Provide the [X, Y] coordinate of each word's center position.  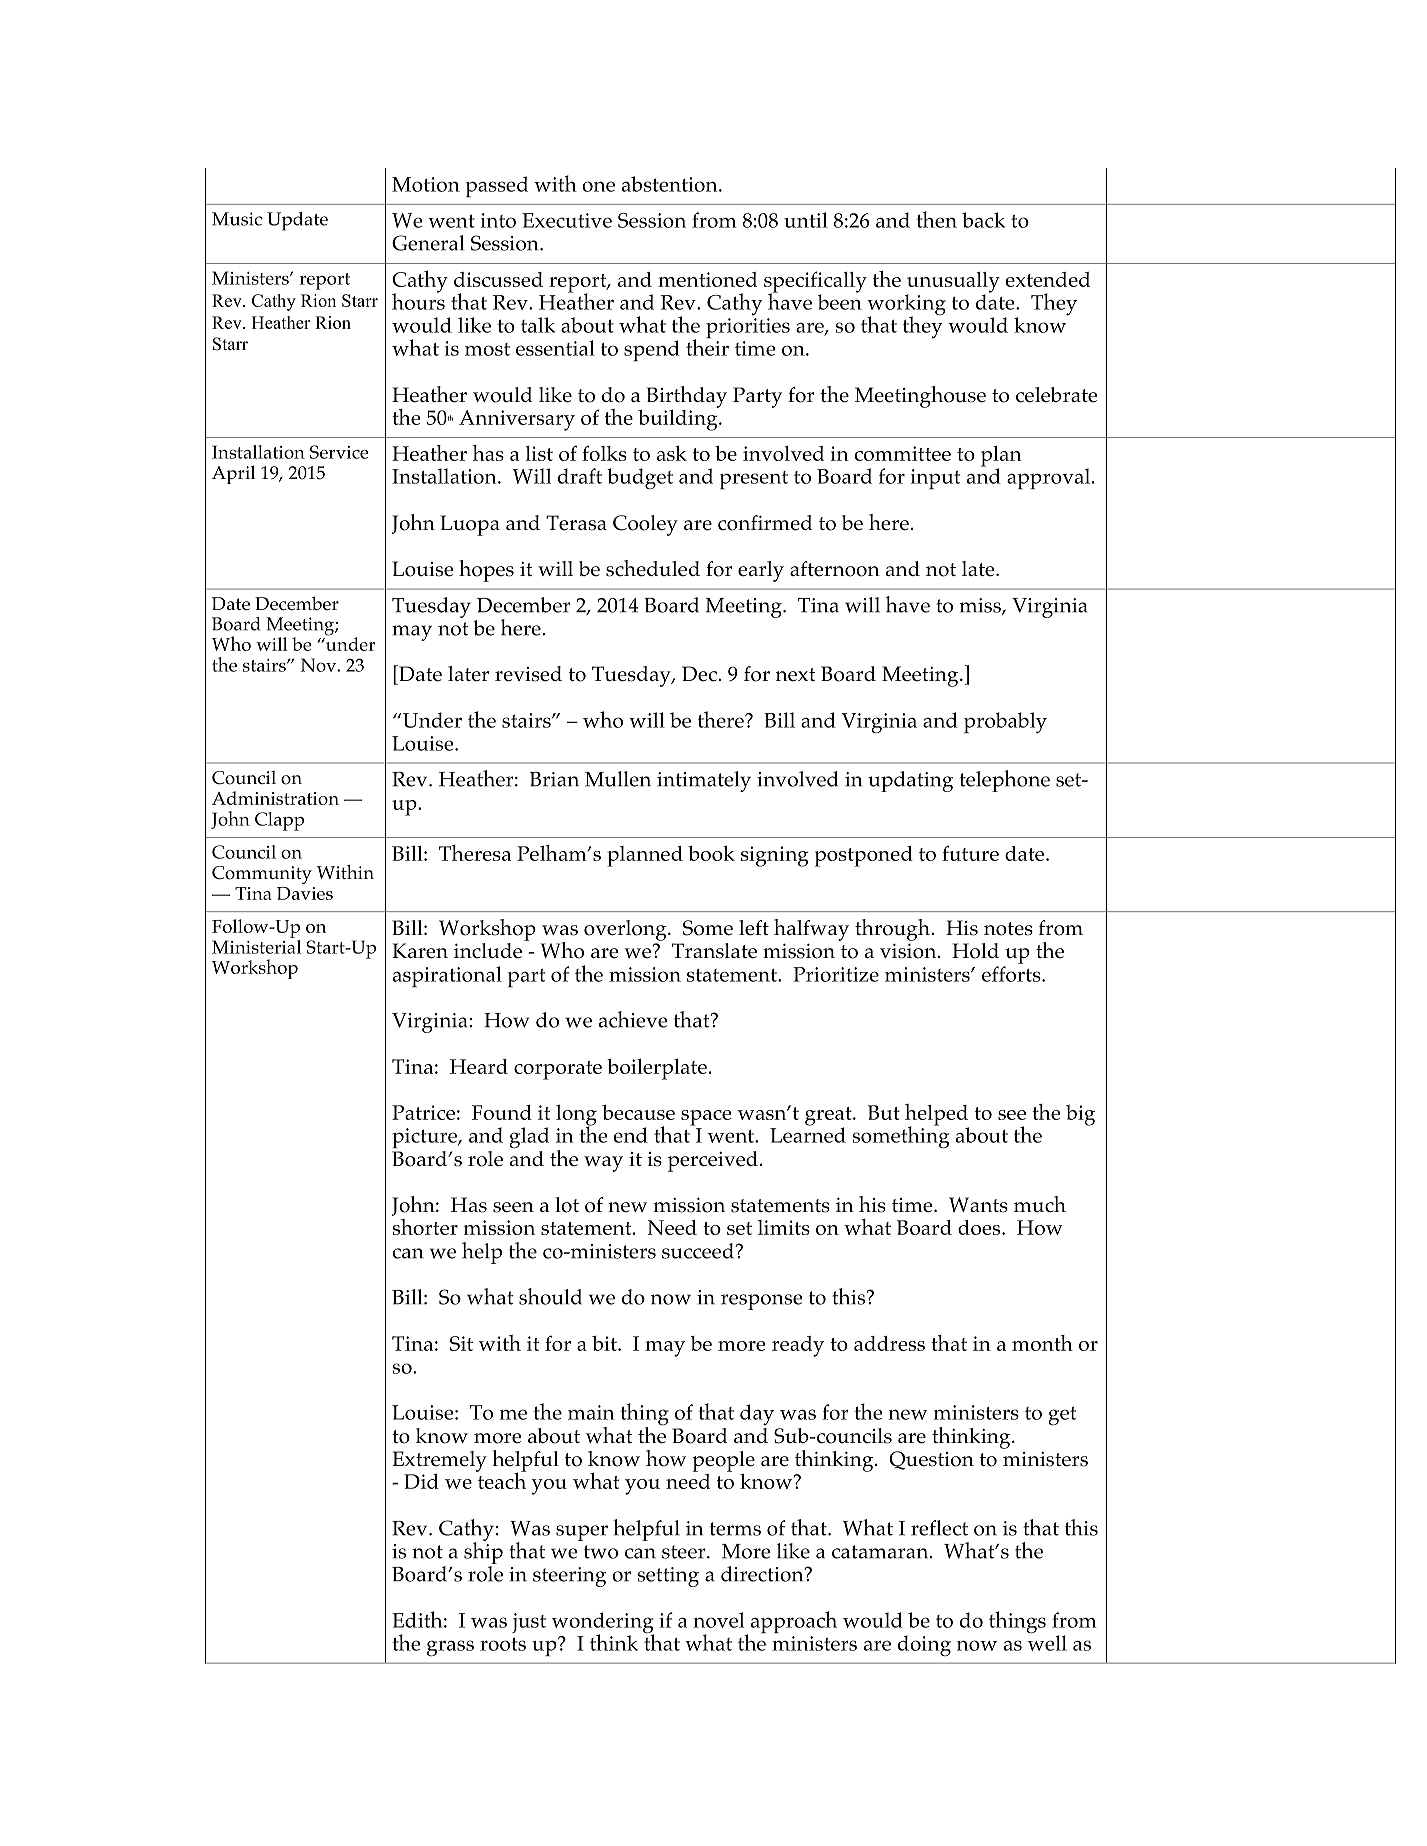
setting [668, 1577]
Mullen [618, 779]
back [984, 220]
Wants [978, 1205]
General [428, 243]
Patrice [423, 1112]
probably [1005, 723]
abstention [671, 184]
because [638, 1112]
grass [450, 1648]
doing [924, 1646]
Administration [275, 798]
